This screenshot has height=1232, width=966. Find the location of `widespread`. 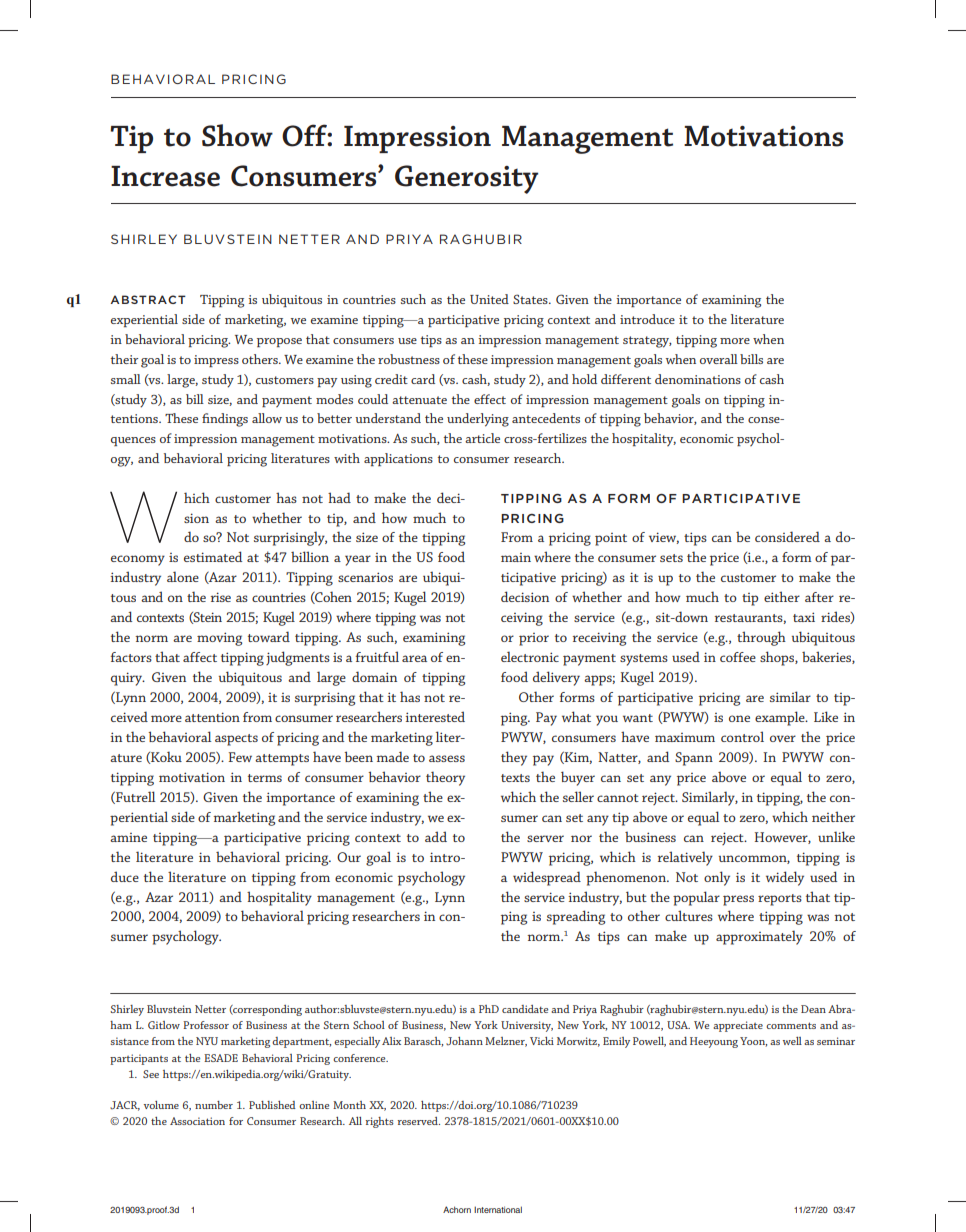

widespread is located at coordinates (547, 878).
